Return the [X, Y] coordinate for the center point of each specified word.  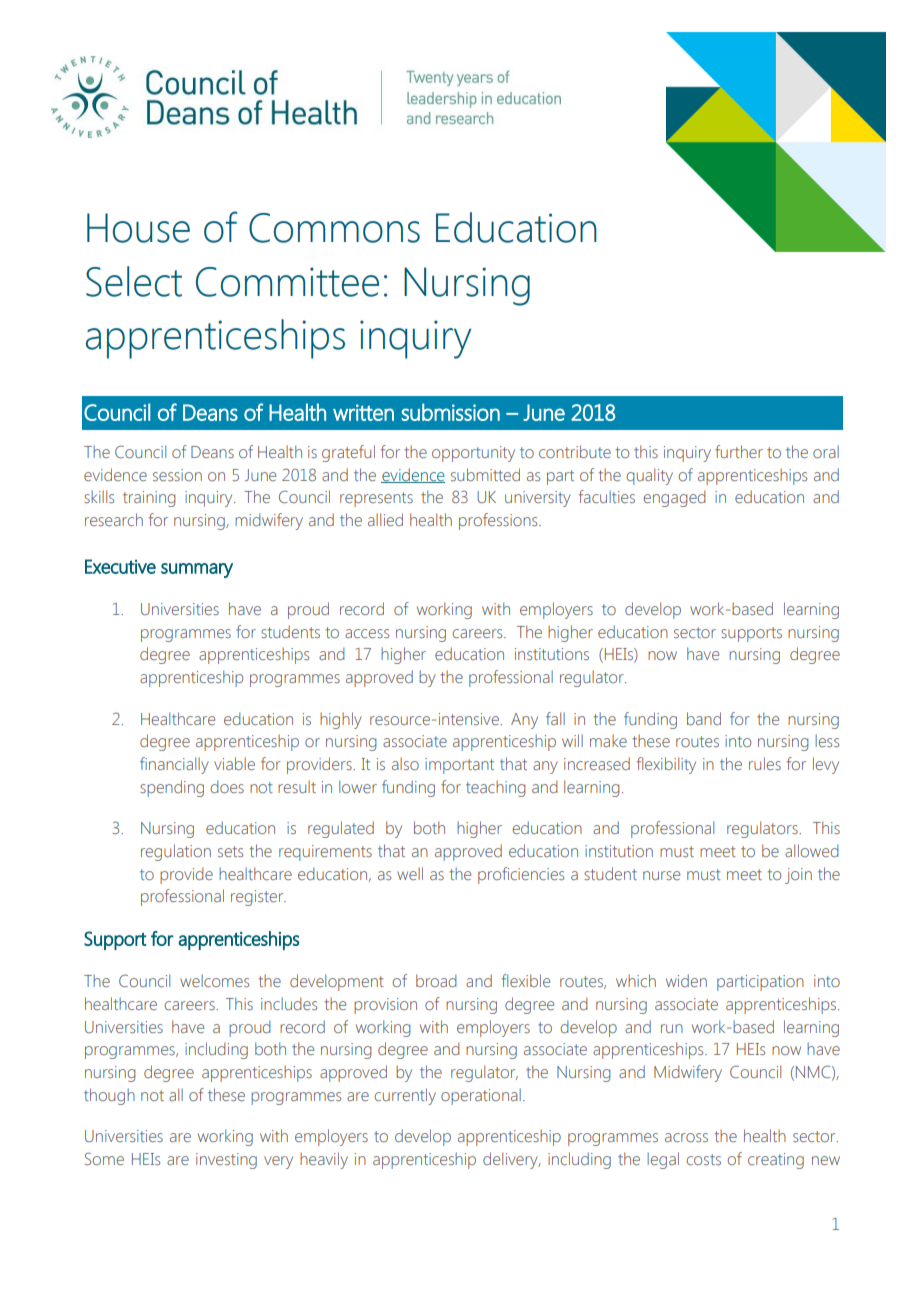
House [138, 228]
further [739, 451]
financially [174, 765]
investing [226, 1161]
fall [555, 718]
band [704, 718]
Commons [334, 228]
